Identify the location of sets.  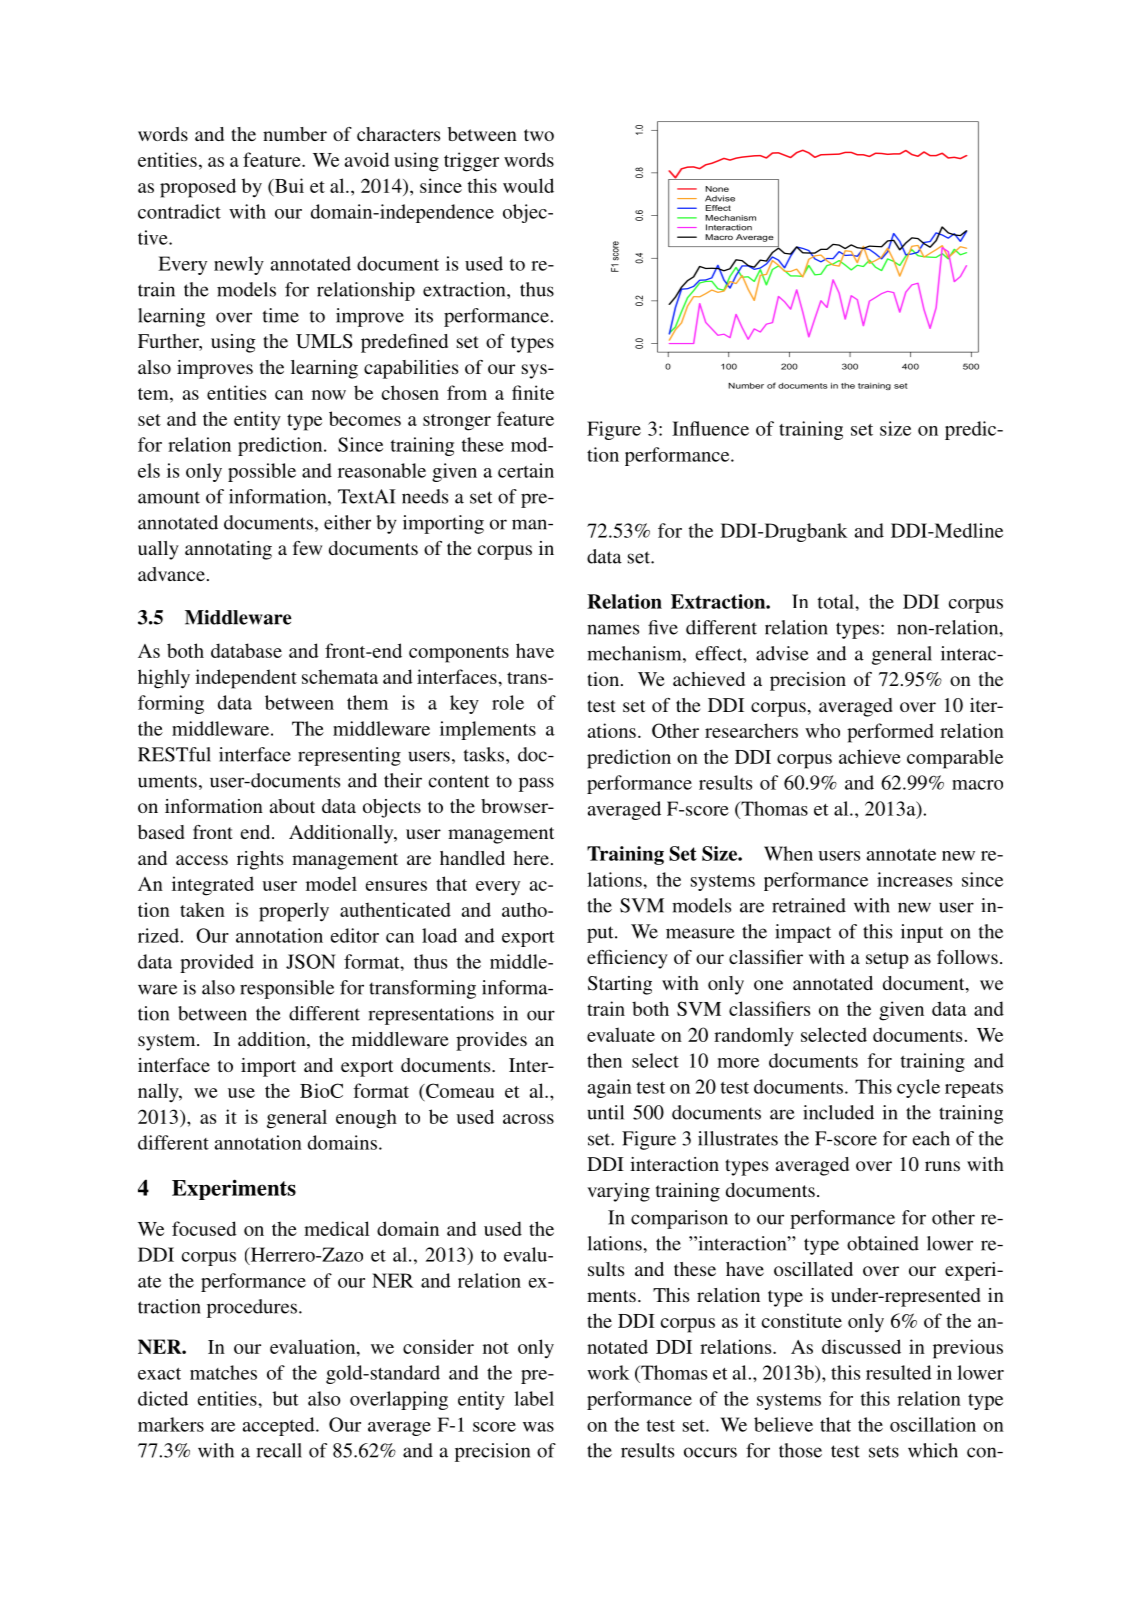
(884, 1451).
